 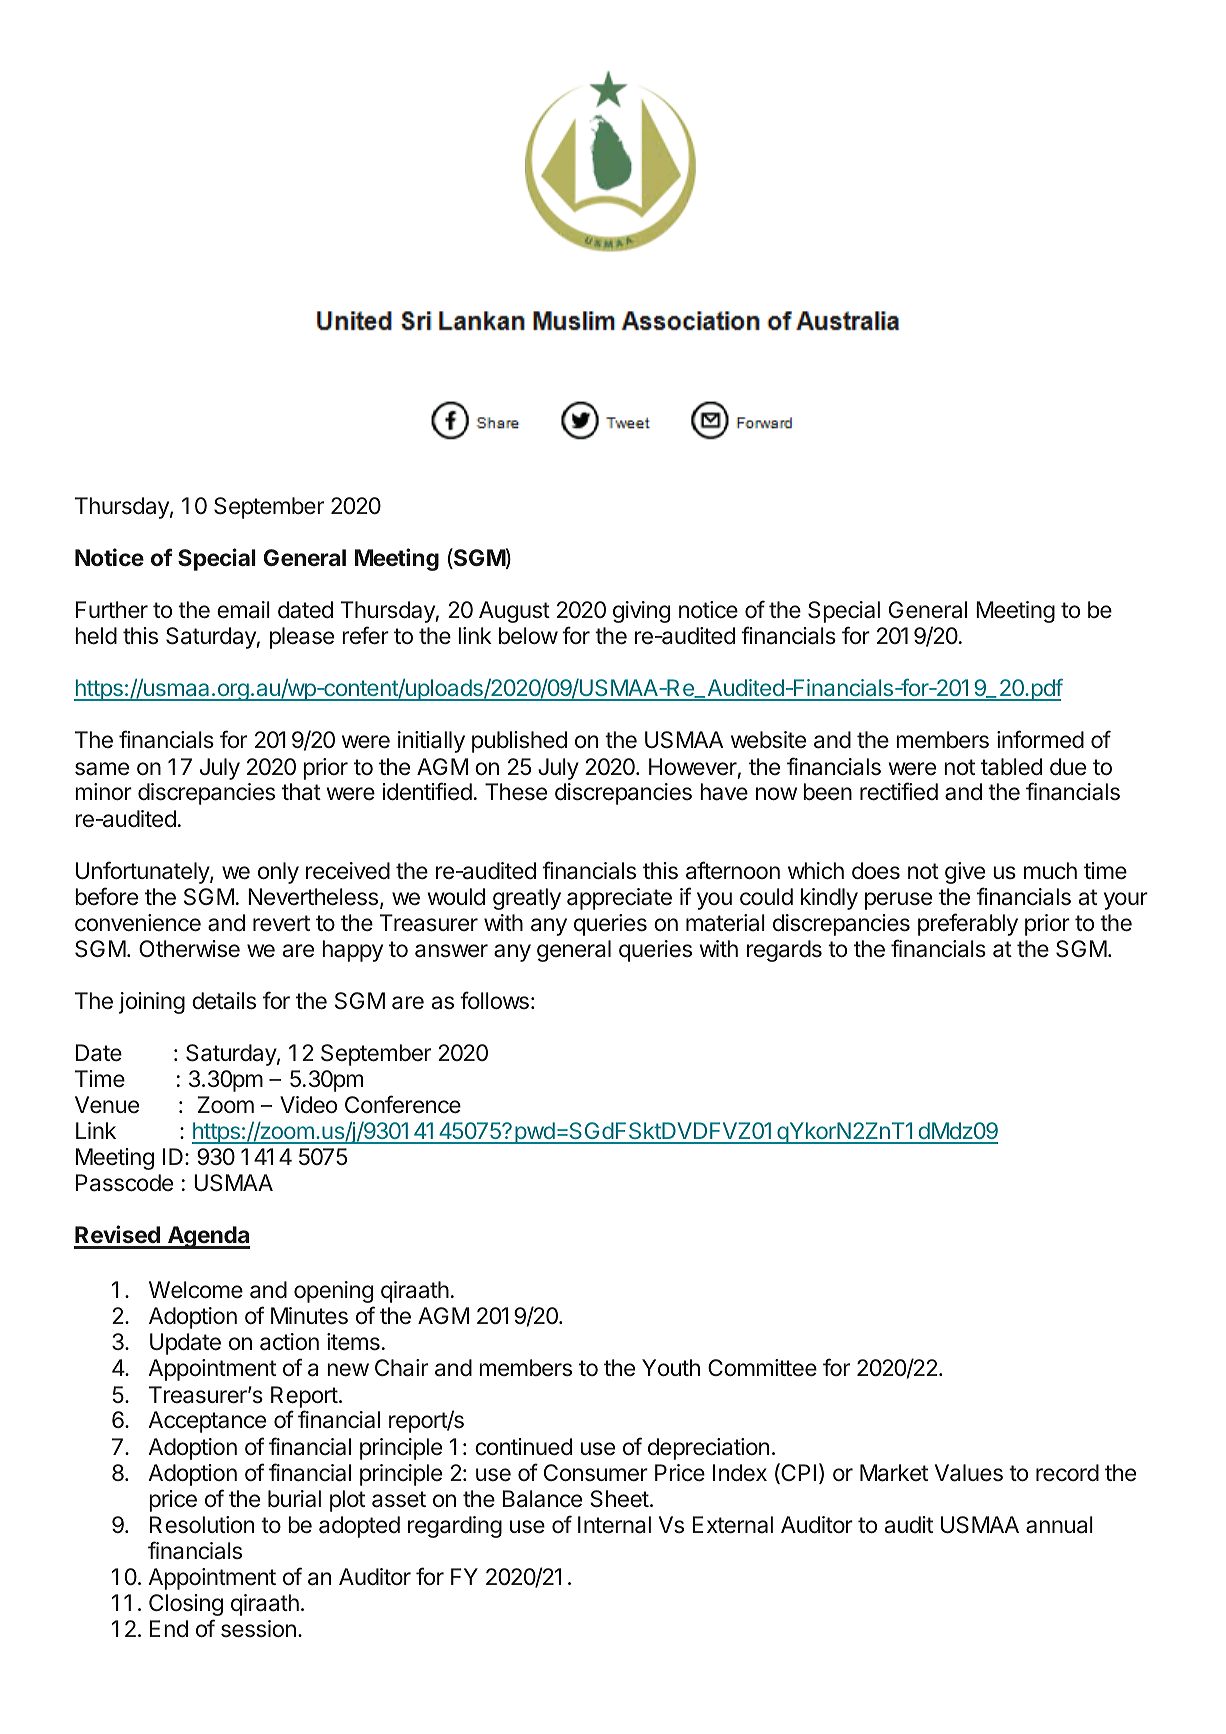 I want to click on informed, so click(x=1040, y=739).
